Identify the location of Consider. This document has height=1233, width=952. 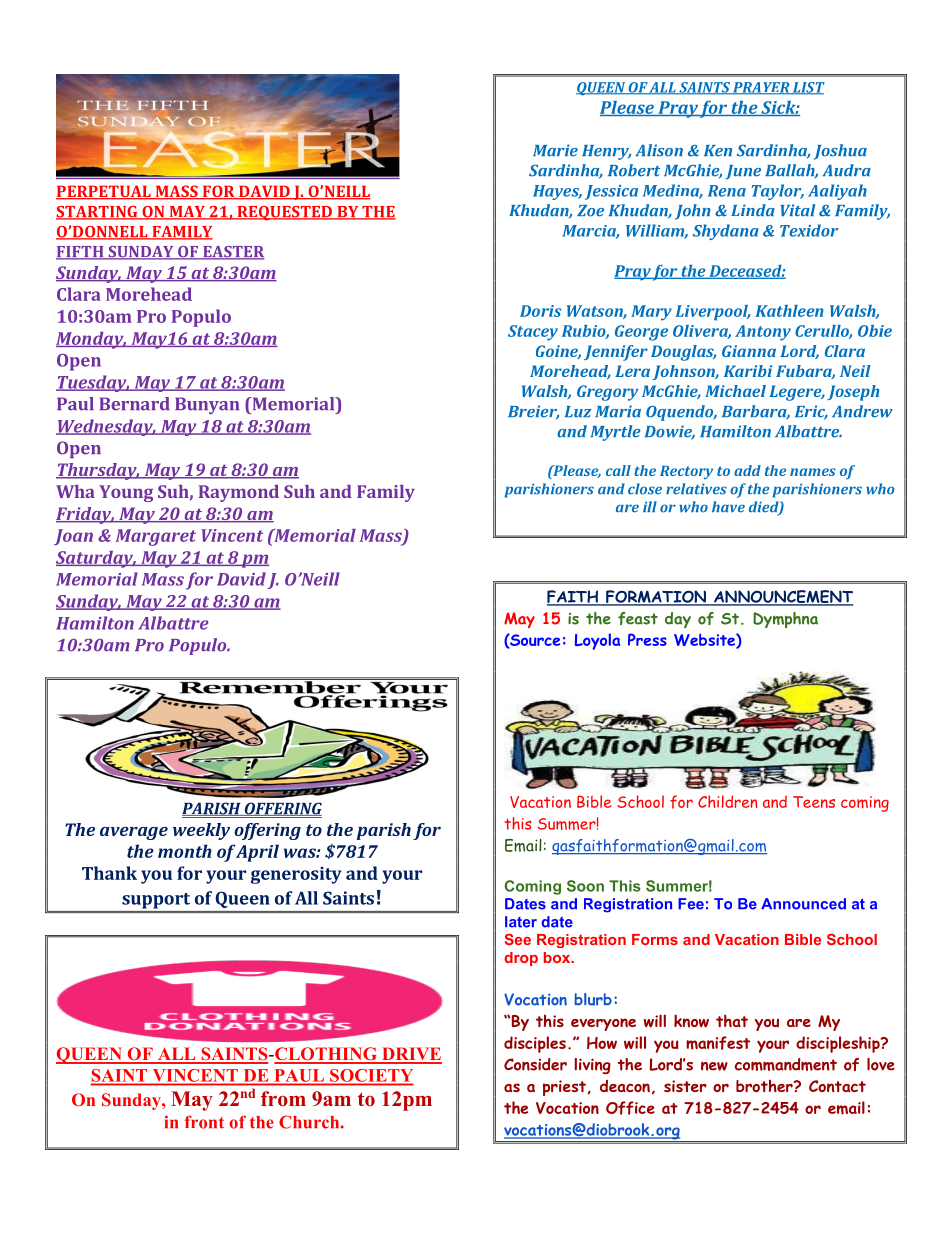
(535, 1064).
